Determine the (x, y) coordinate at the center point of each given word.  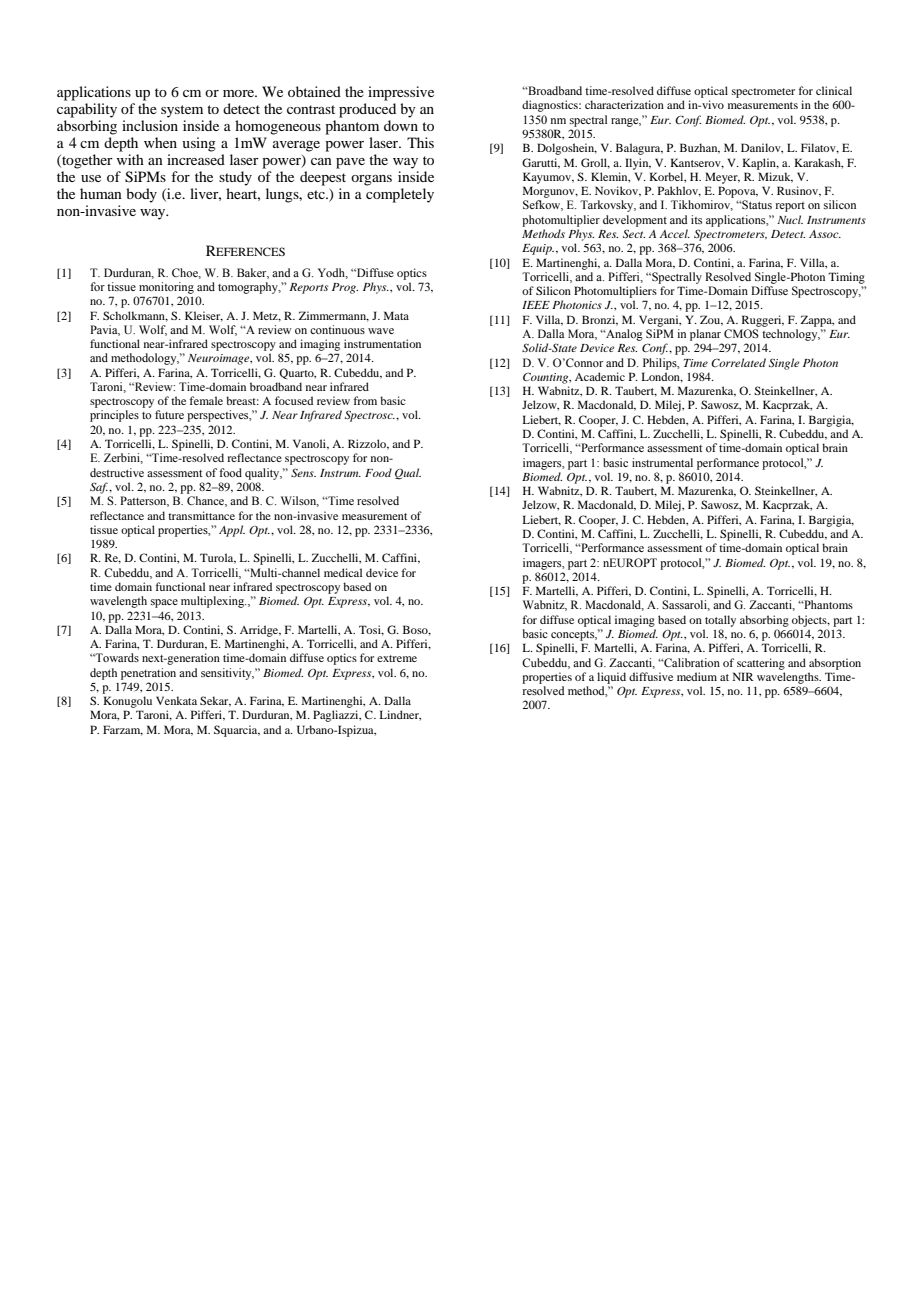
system (182, 111)
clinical (834, 90)
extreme (397, 658)
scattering (761, 664)
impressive (401, 93)
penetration (148, 674)
